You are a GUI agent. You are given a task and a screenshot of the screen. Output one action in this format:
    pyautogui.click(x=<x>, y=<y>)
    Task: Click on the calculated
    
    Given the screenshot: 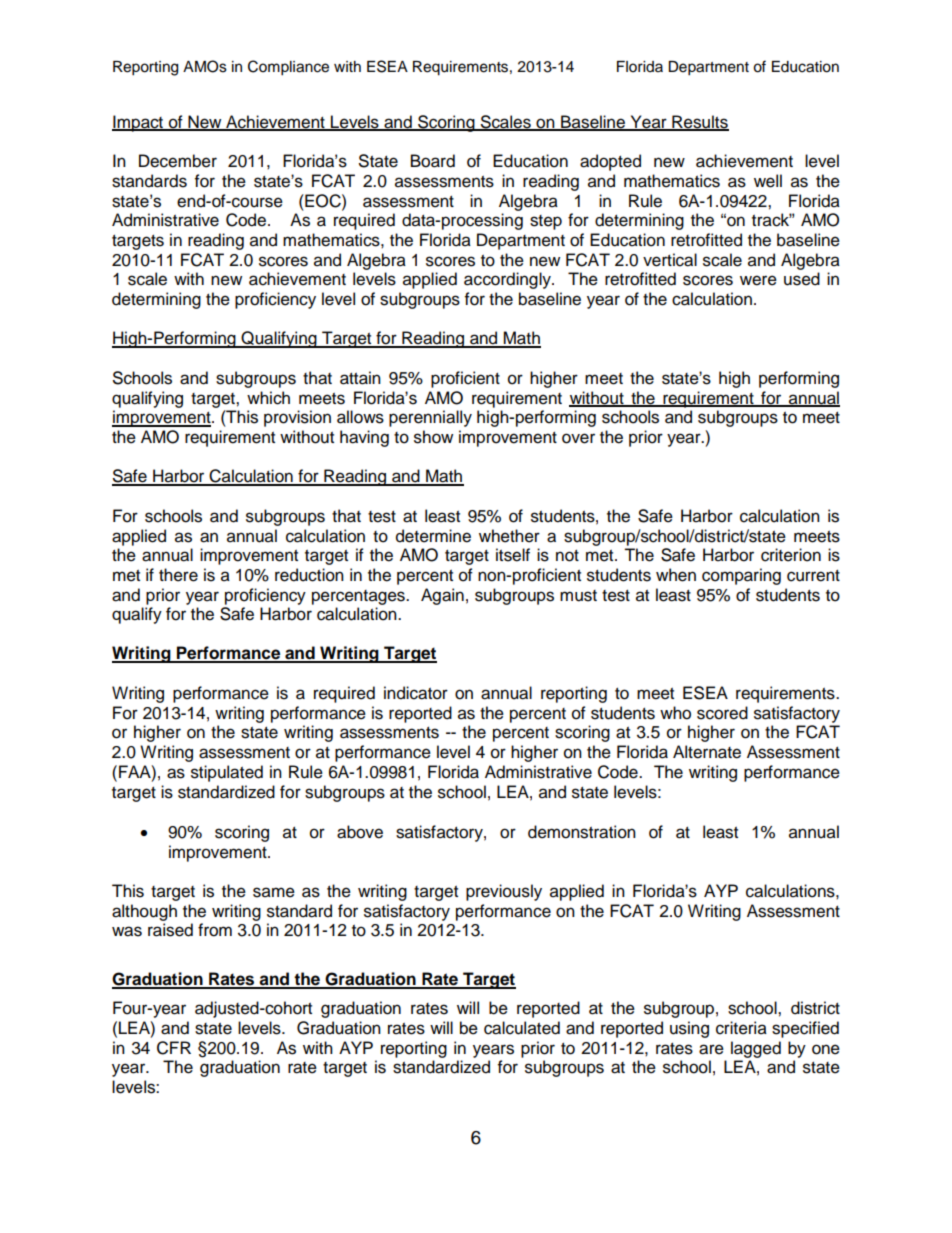 What is the action you would take?
    pyautogui.click(x=522, y=1028)
